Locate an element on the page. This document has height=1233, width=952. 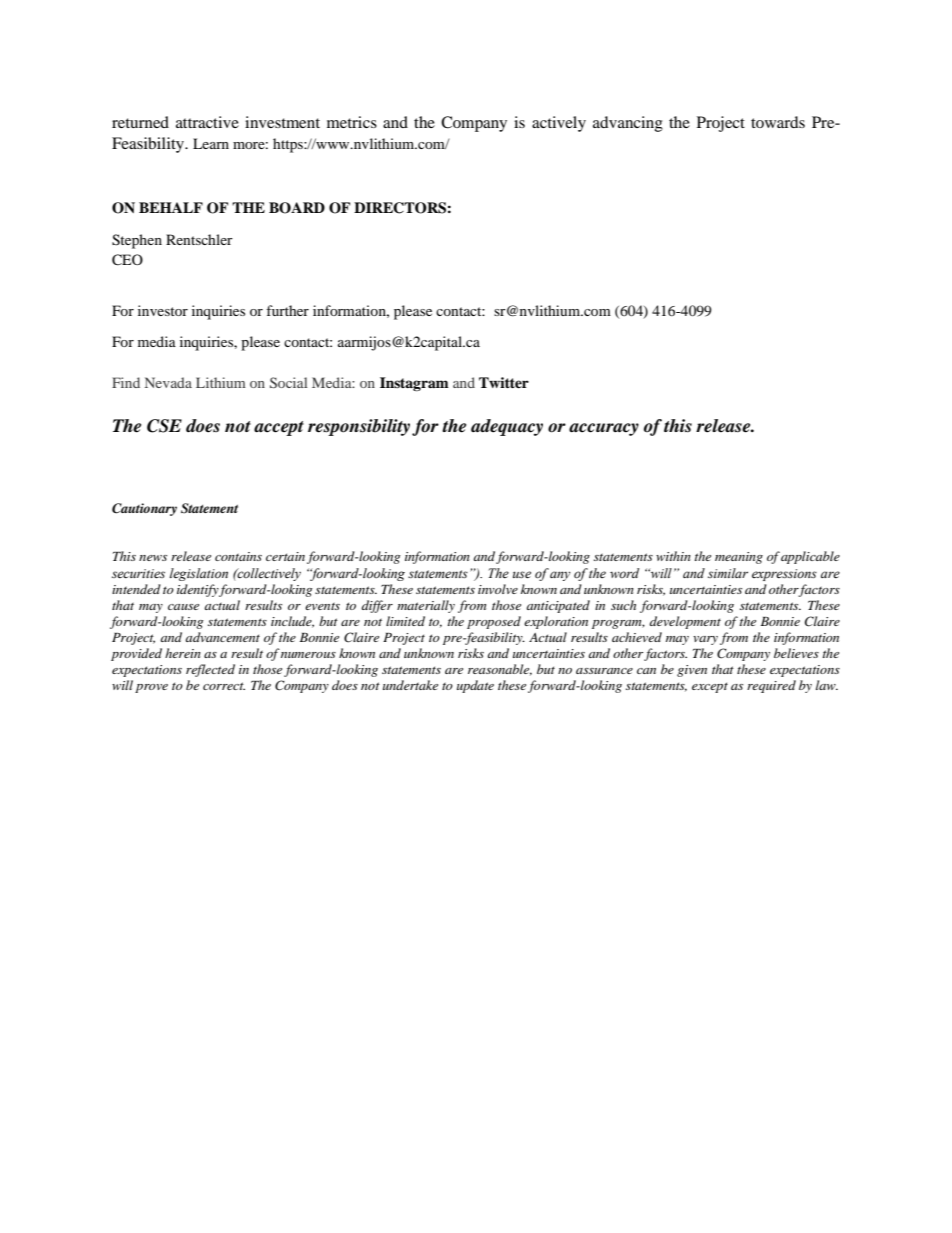
meaning is located at coordinates (739, 558).
